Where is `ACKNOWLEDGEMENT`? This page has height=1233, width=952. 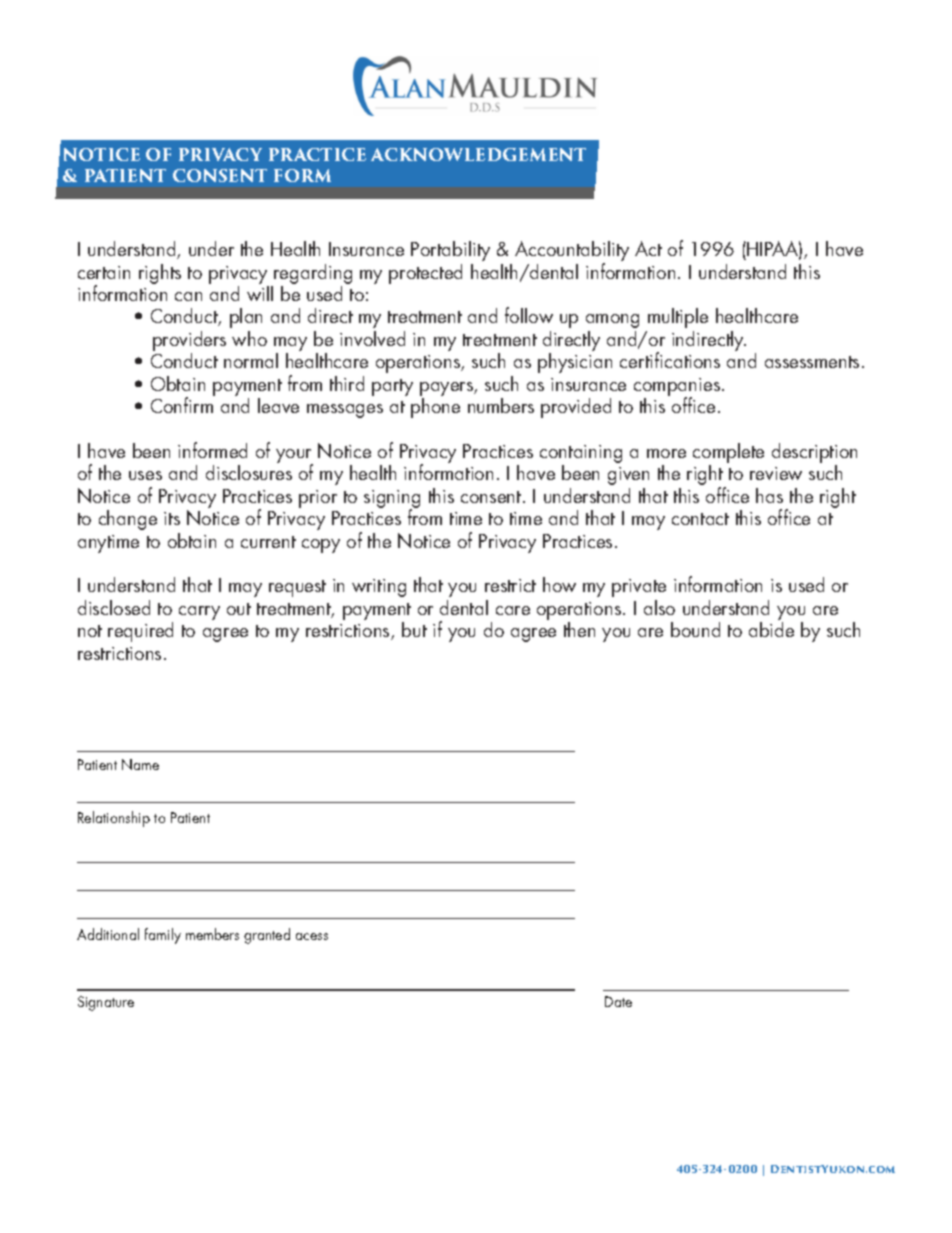
ACKNOWLEDGEMENT is located at coordinates (478, 154).
